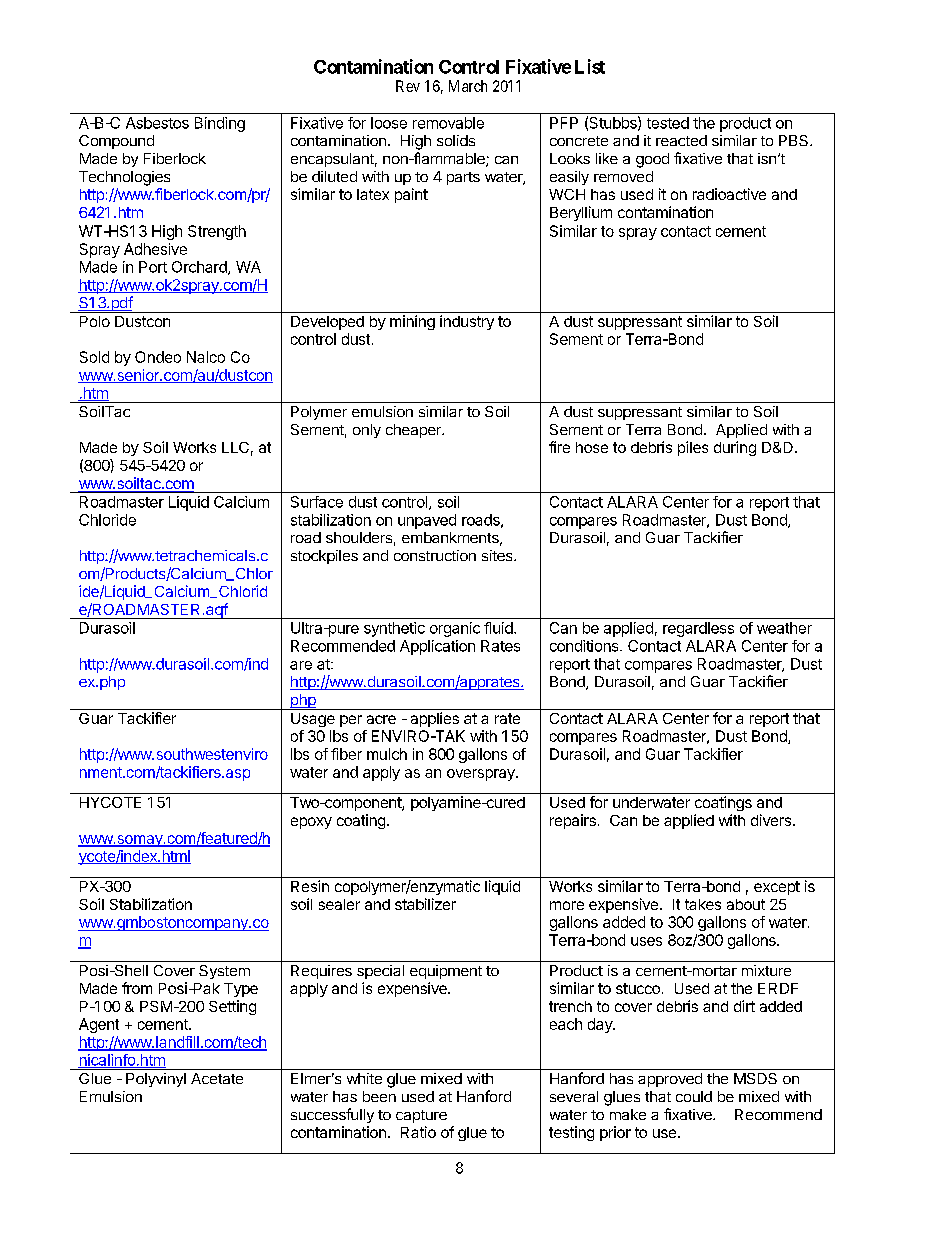  What do you see at coordinates (157, 123) in the document?
I see `Asbestos` at bounding box center [157, 123].
